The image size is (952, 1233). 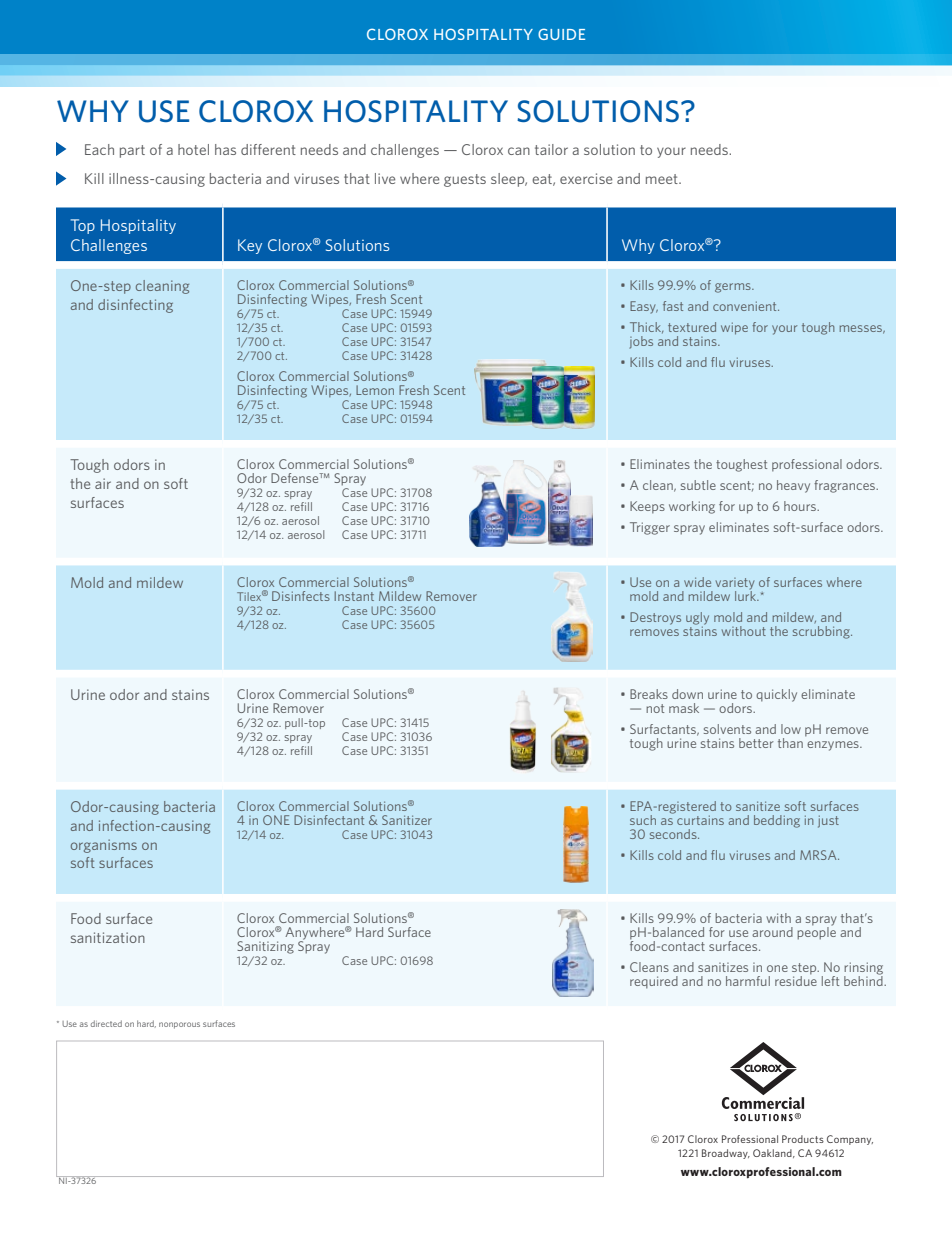 What do you see at coordinates (641, 342) in the document?
I see `jobs` at bounding box center [641, 342].
